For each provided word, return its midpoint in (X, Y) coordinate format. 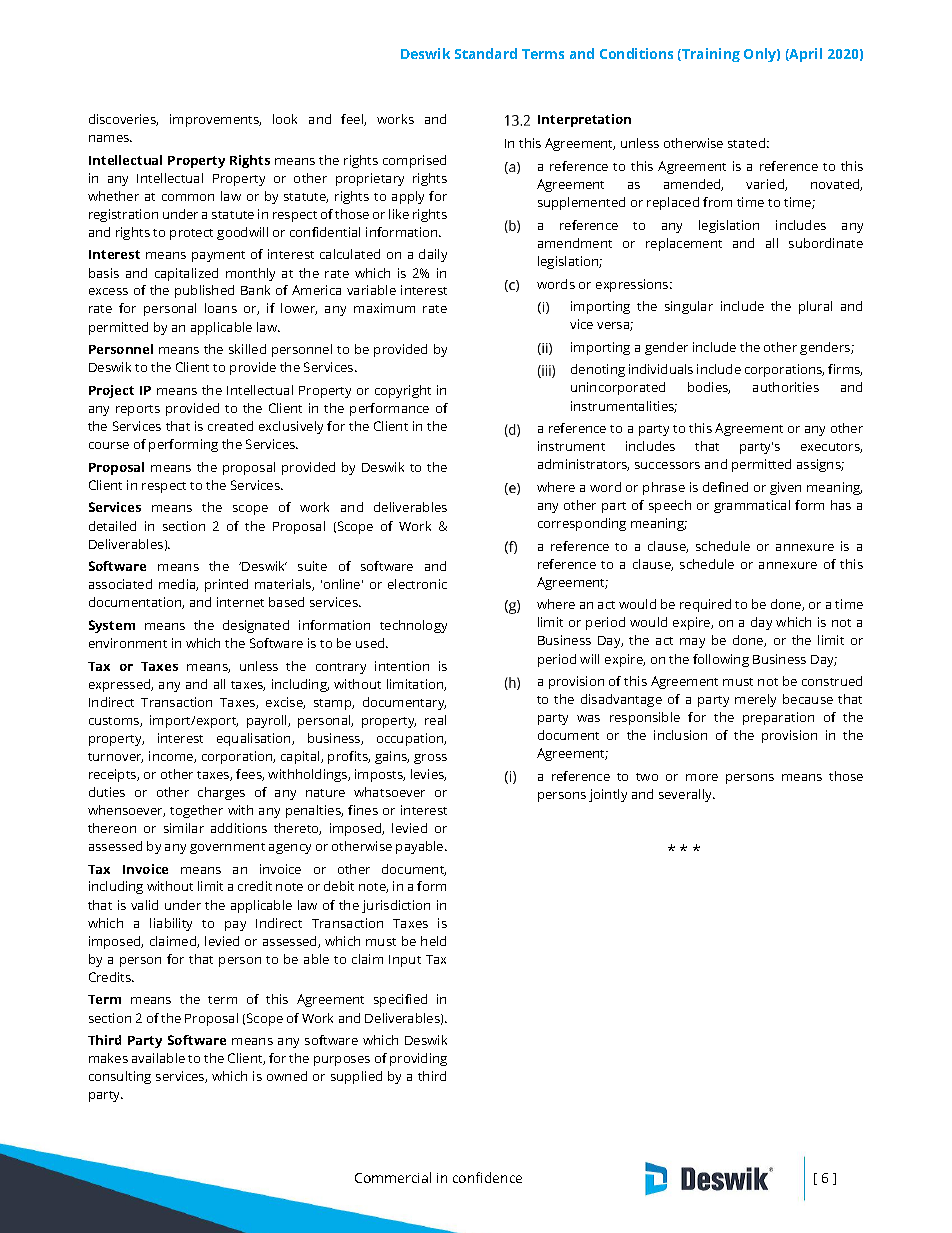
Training (710, 55)
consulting (120, 1077)
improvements (215, 120)
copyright (403, 391)
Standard (486, 53)
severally (687, 795)
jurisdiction (396, 906)
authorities (786, 387)
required (705, 605)
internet (240, 602)
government (227, 848)
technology (413, 626)
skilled (247, 349)
